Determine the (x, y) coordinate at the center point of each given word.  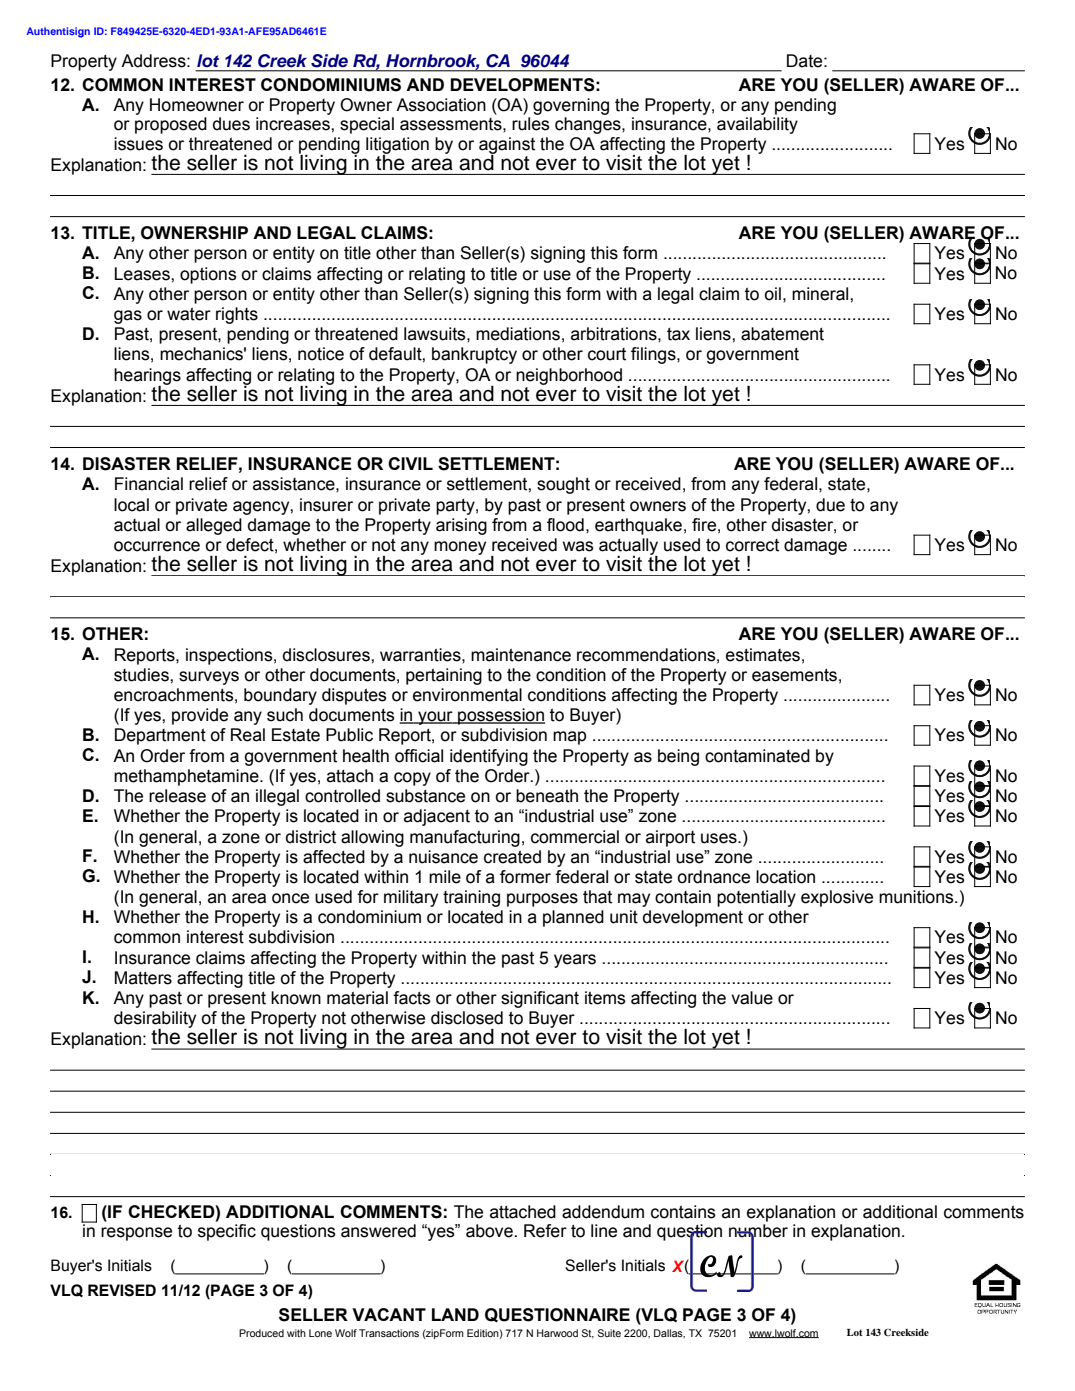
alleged (214, 526)
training (471, 898)
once (290, 898)
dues (231, 124)
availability (757, 125)
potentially (756, 898)
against (507, 146)
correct (752, 545)
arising (461, 526)
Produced (261, 1333)
